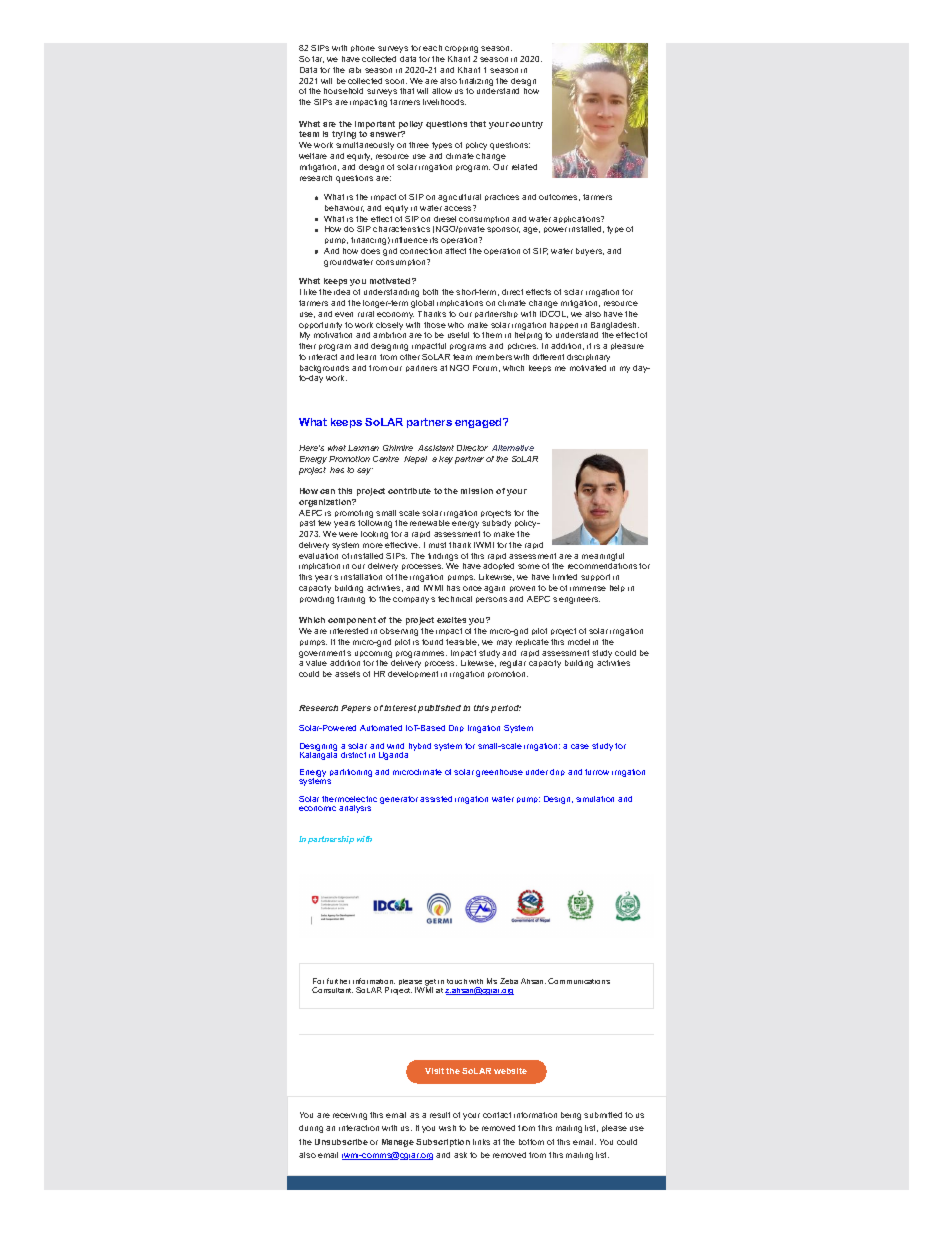  Describe the element at coordinates (526, 125) in the document. I see `country` at that location.
